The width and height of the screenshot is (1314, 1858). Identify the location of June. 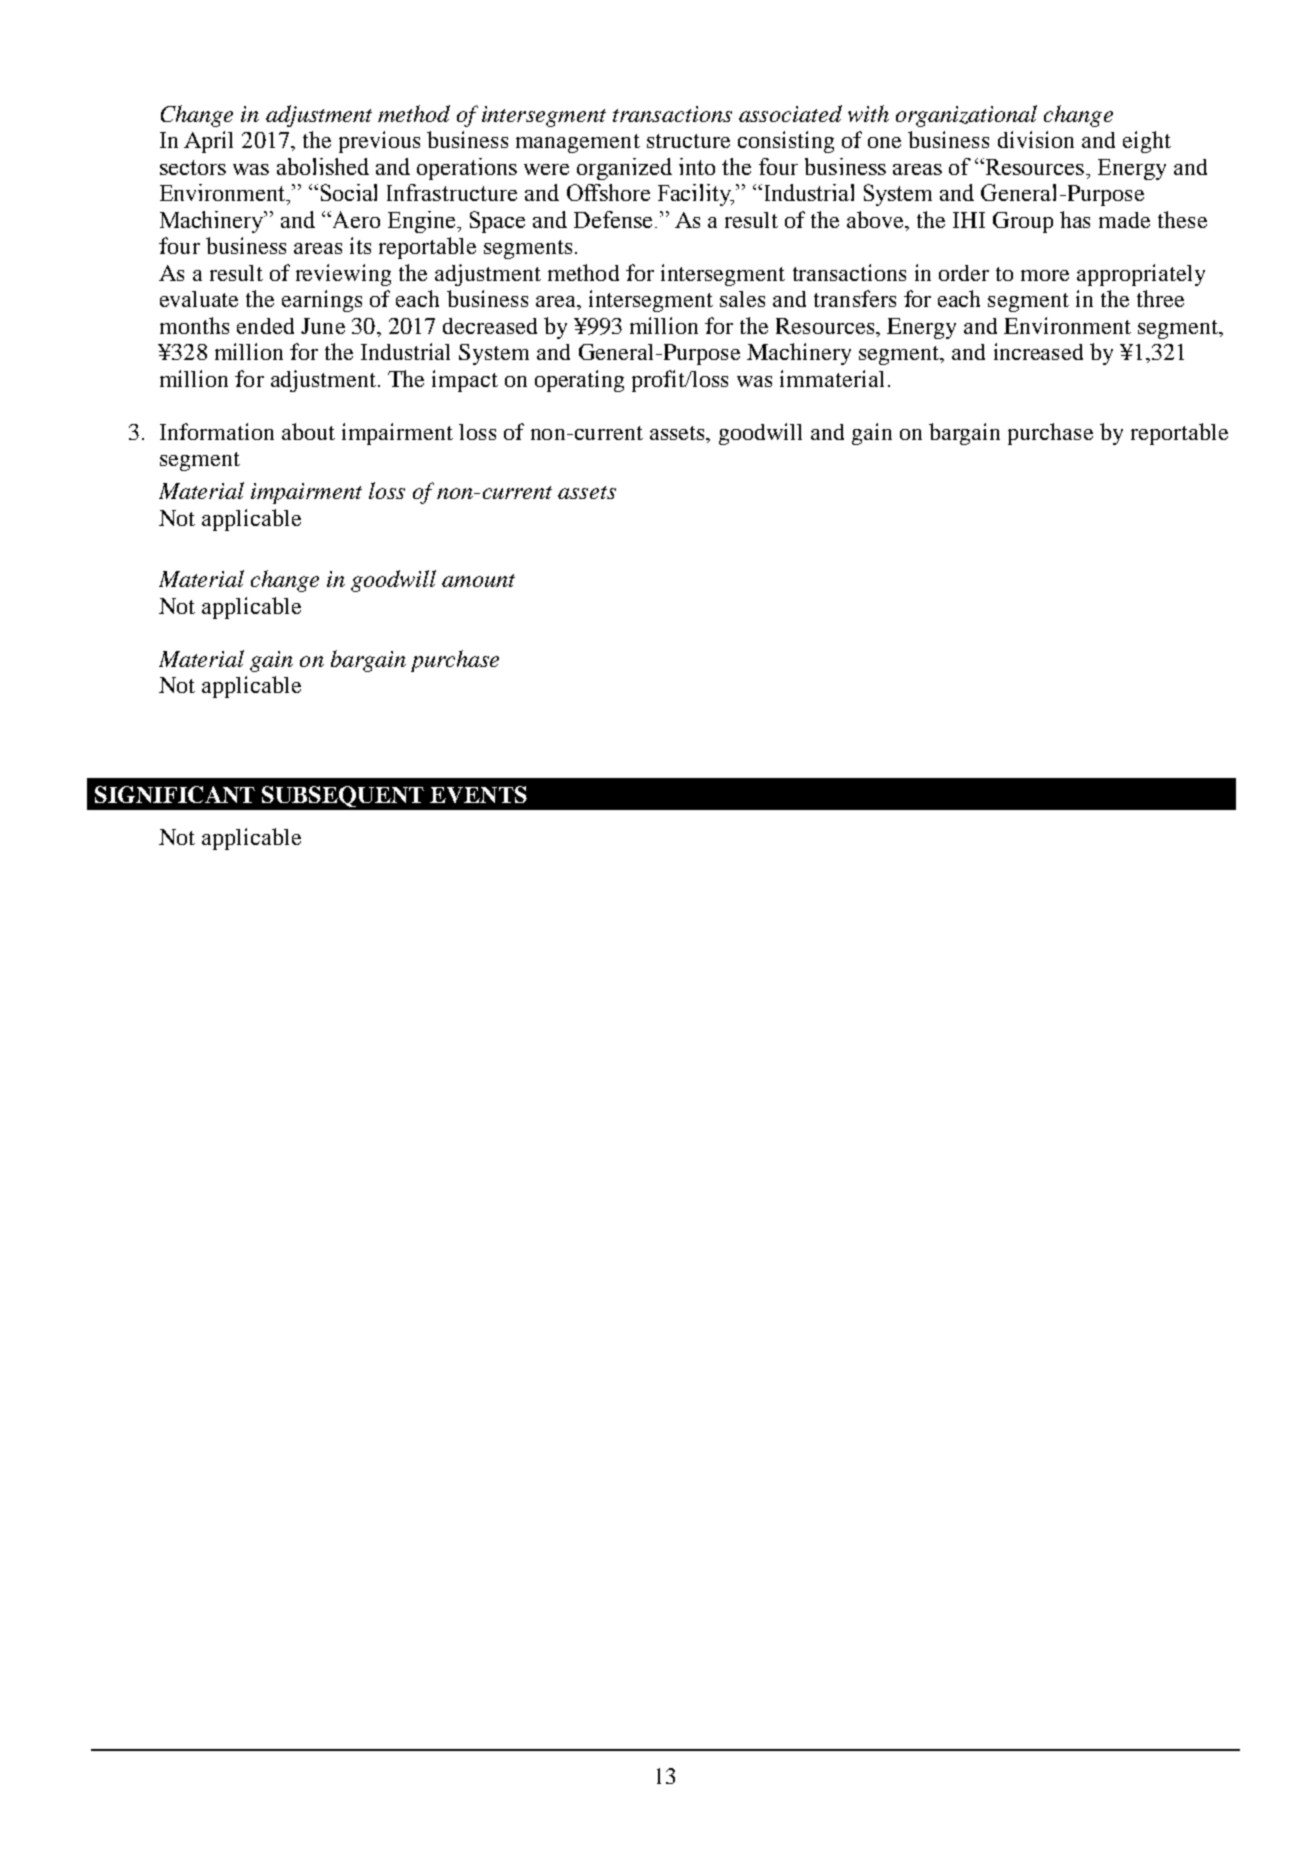
(323, 326).
